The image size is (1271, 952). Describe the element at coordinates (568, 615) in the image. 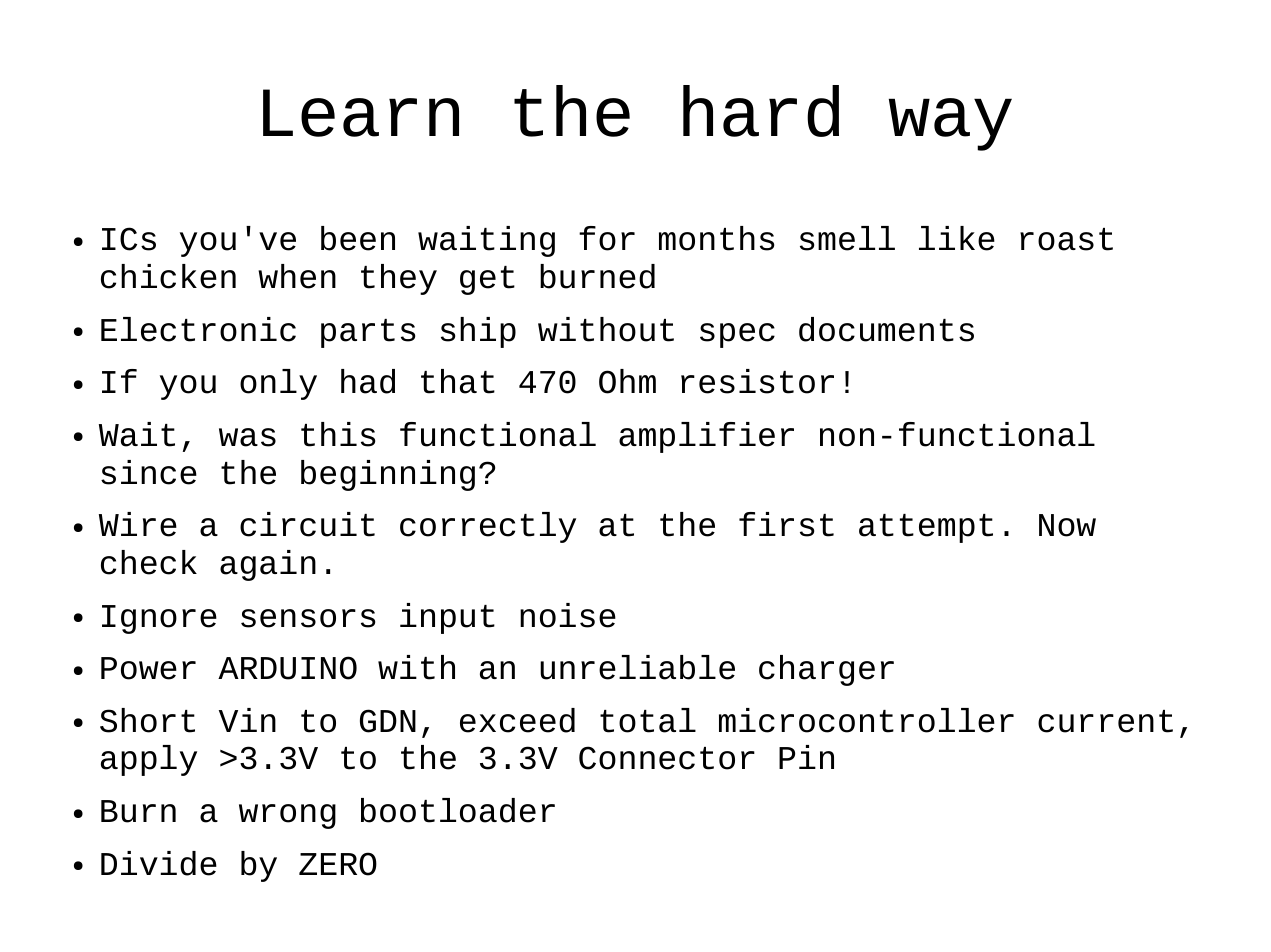

I see `noise` at that location.
